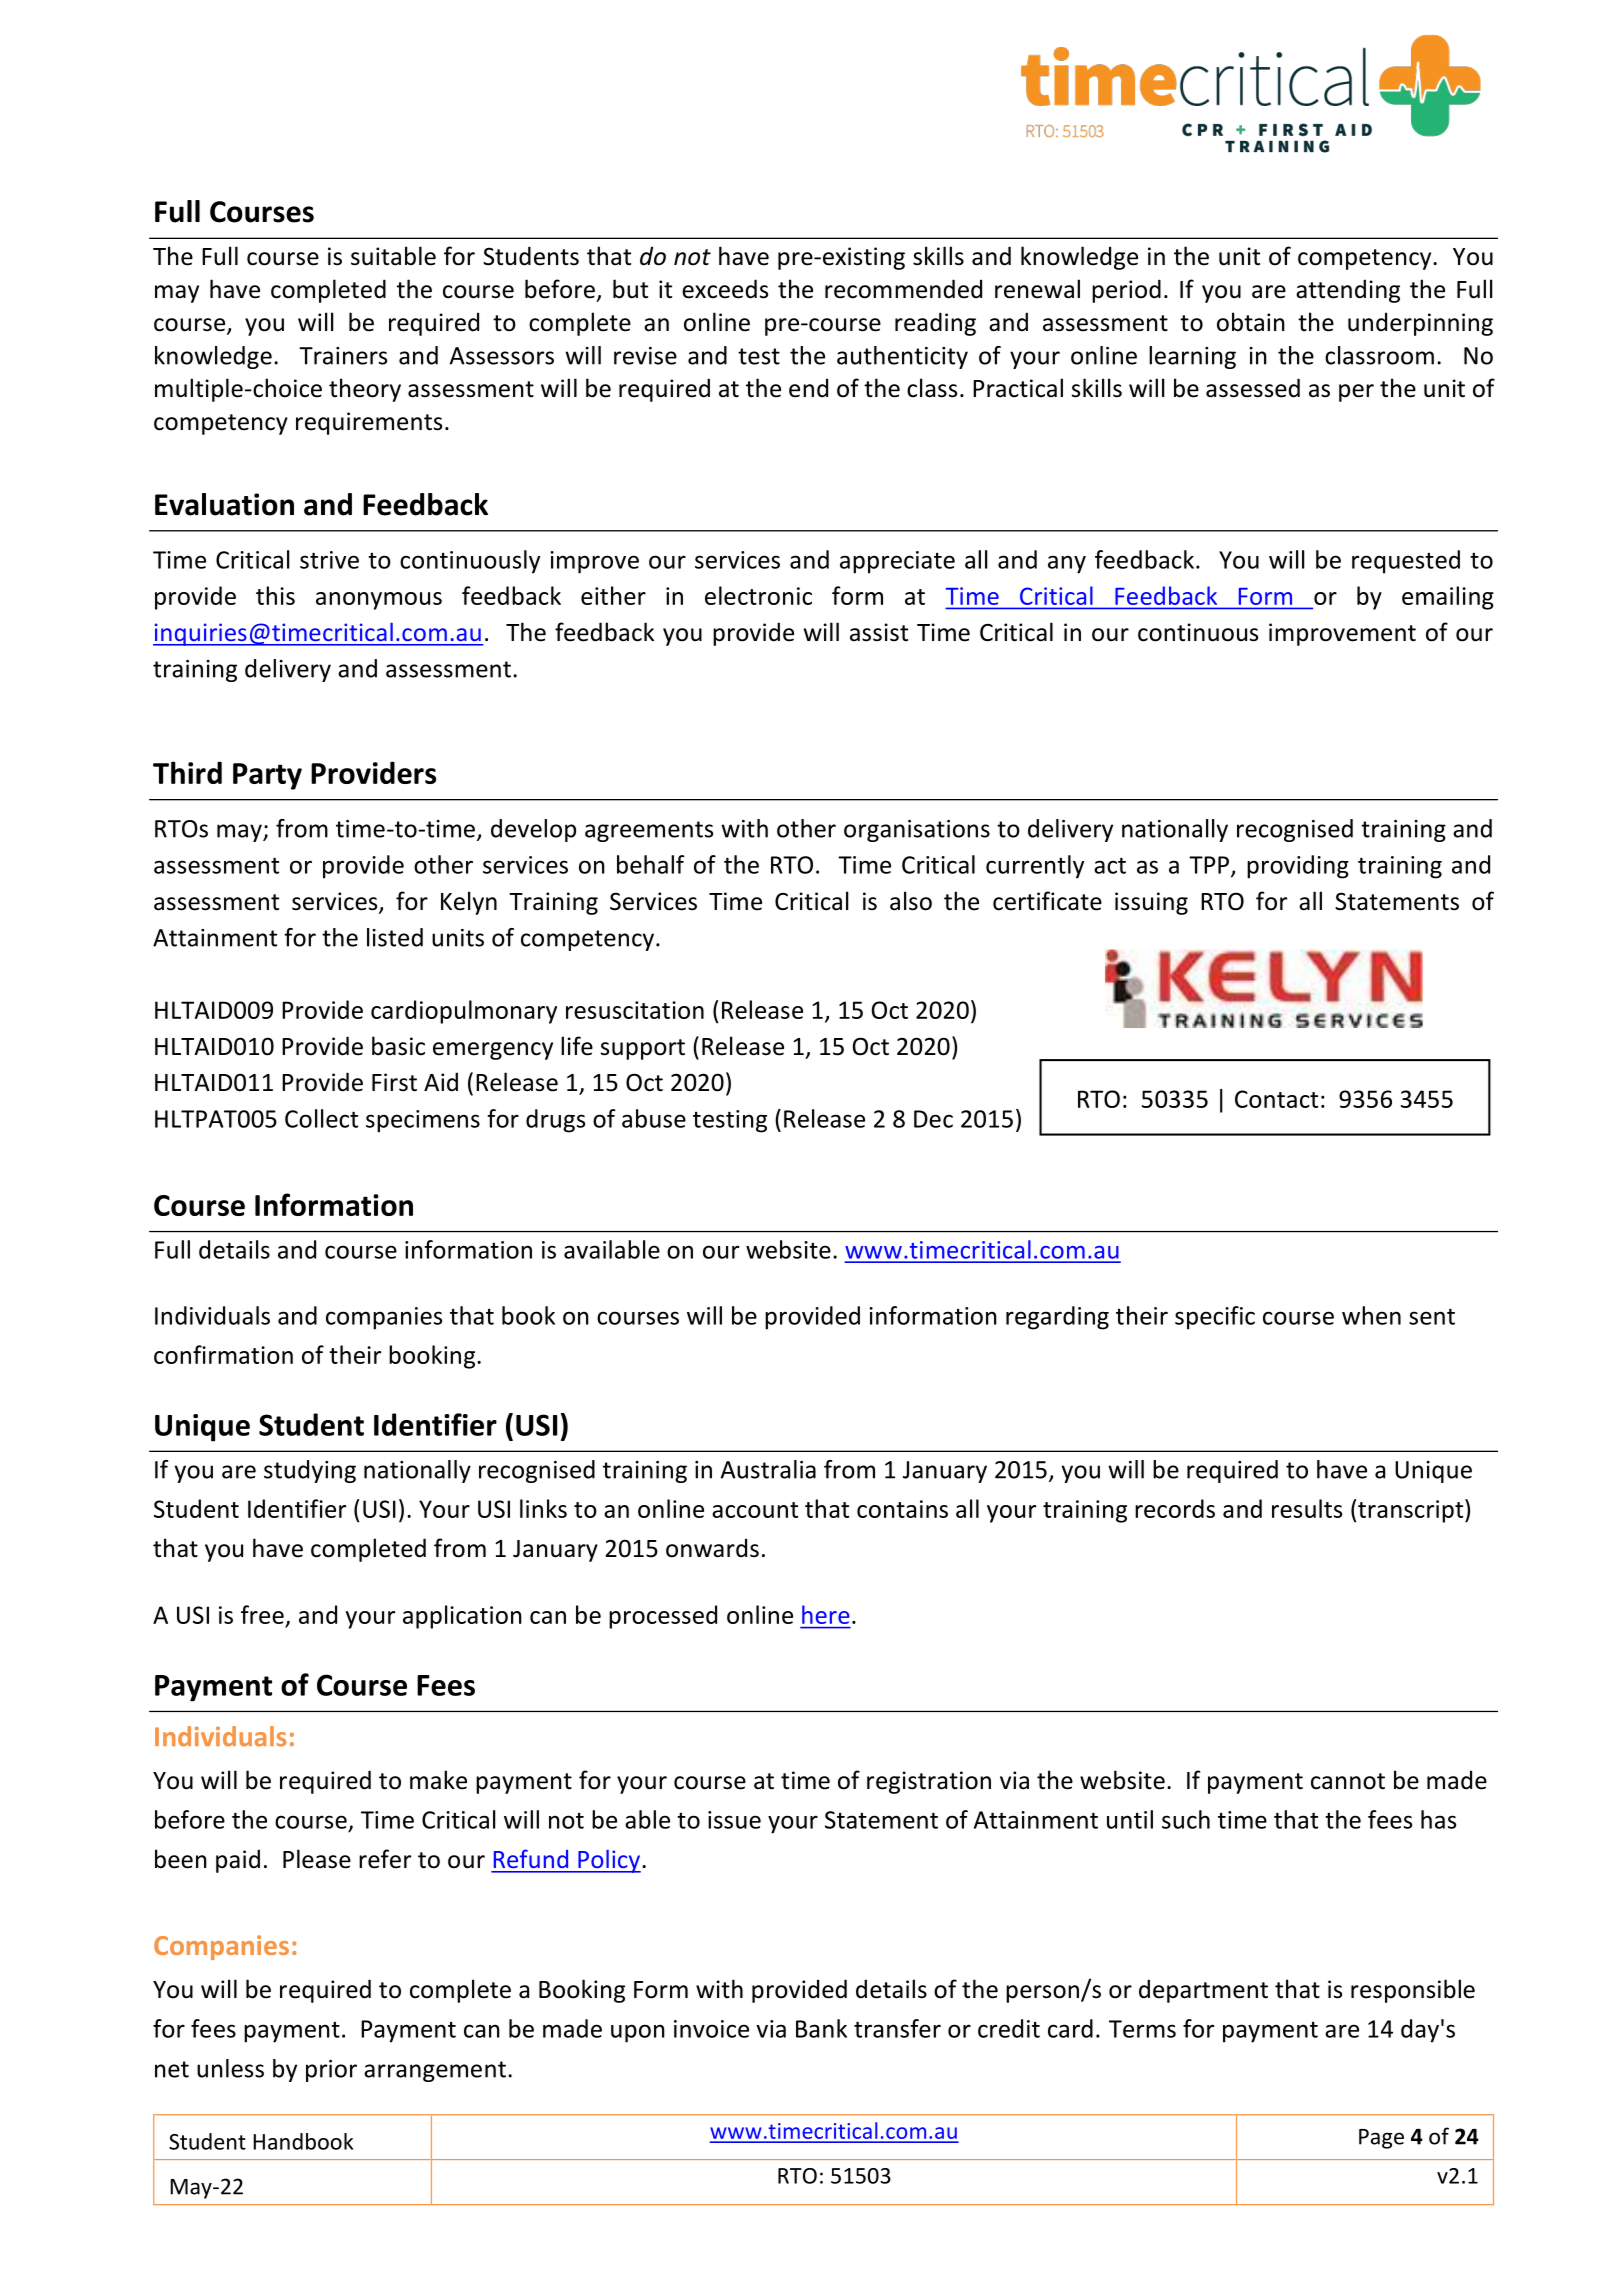 The height and width of the screenshot is (2275, 1609). Describe the element at coordinates (911, 901) in the screenshot. I see `also` at that location.
